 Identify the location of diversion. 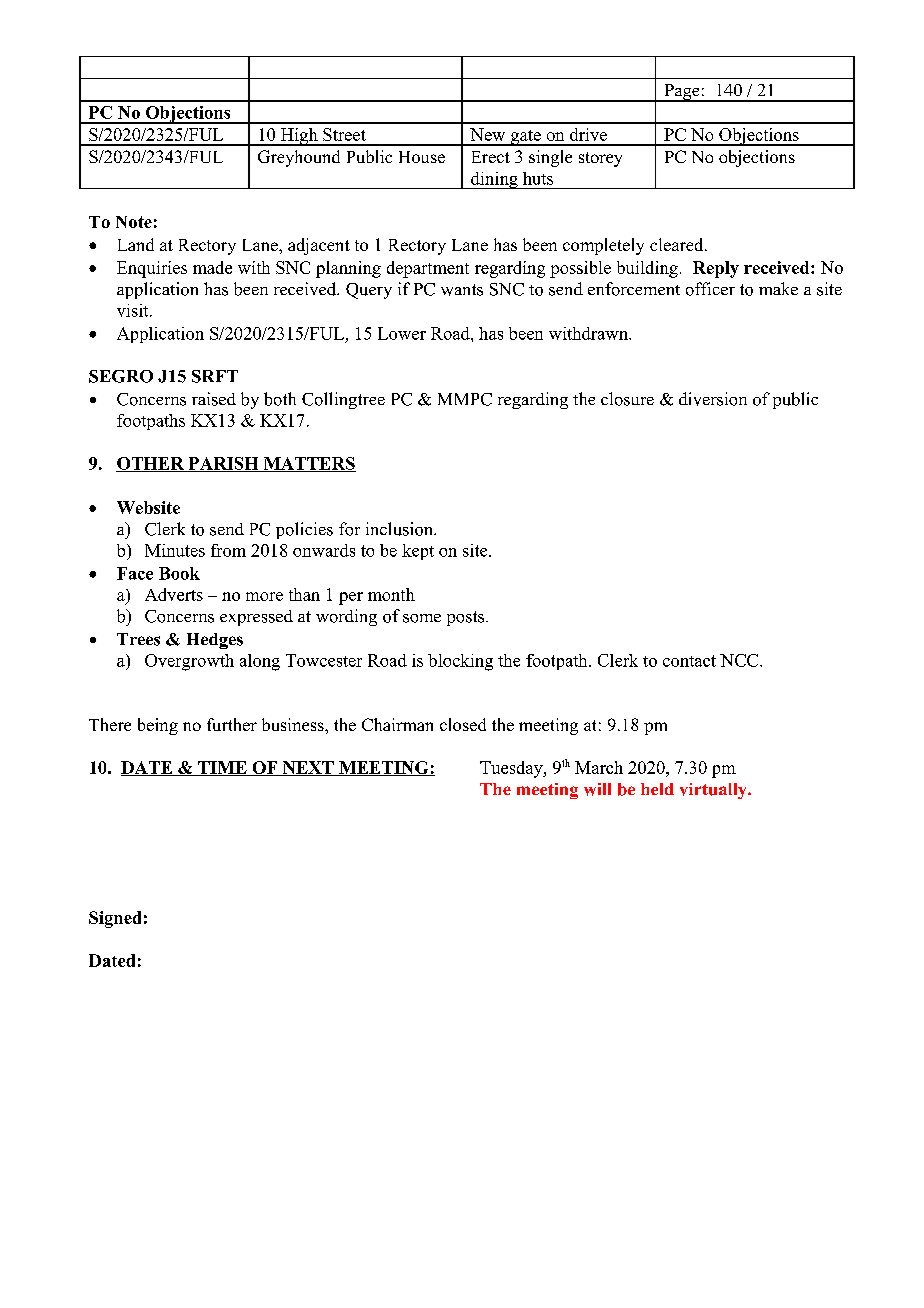
(713, 399).
